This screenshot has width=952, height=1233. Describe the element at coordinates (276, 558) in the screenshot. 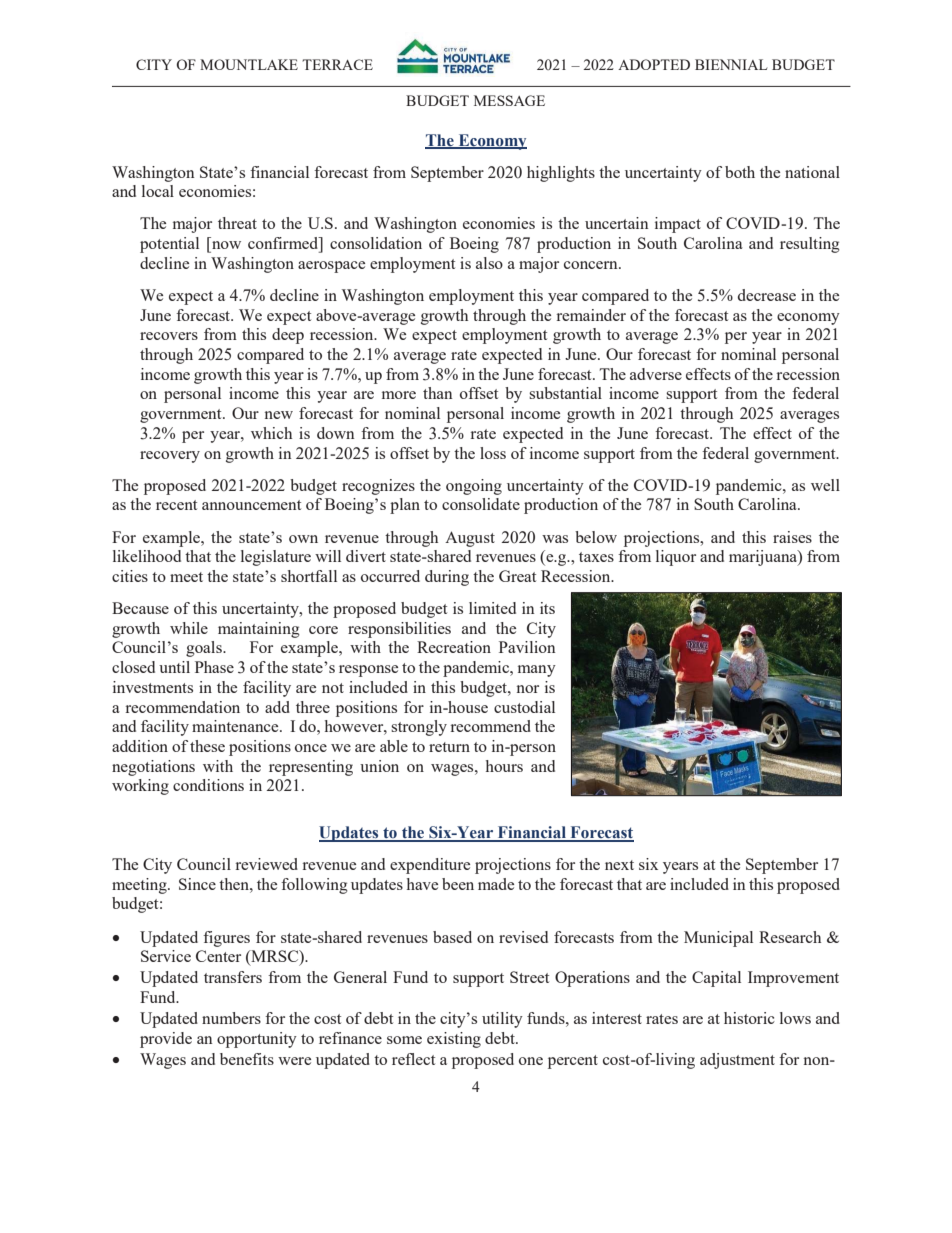

I see `legislature` at that location.
